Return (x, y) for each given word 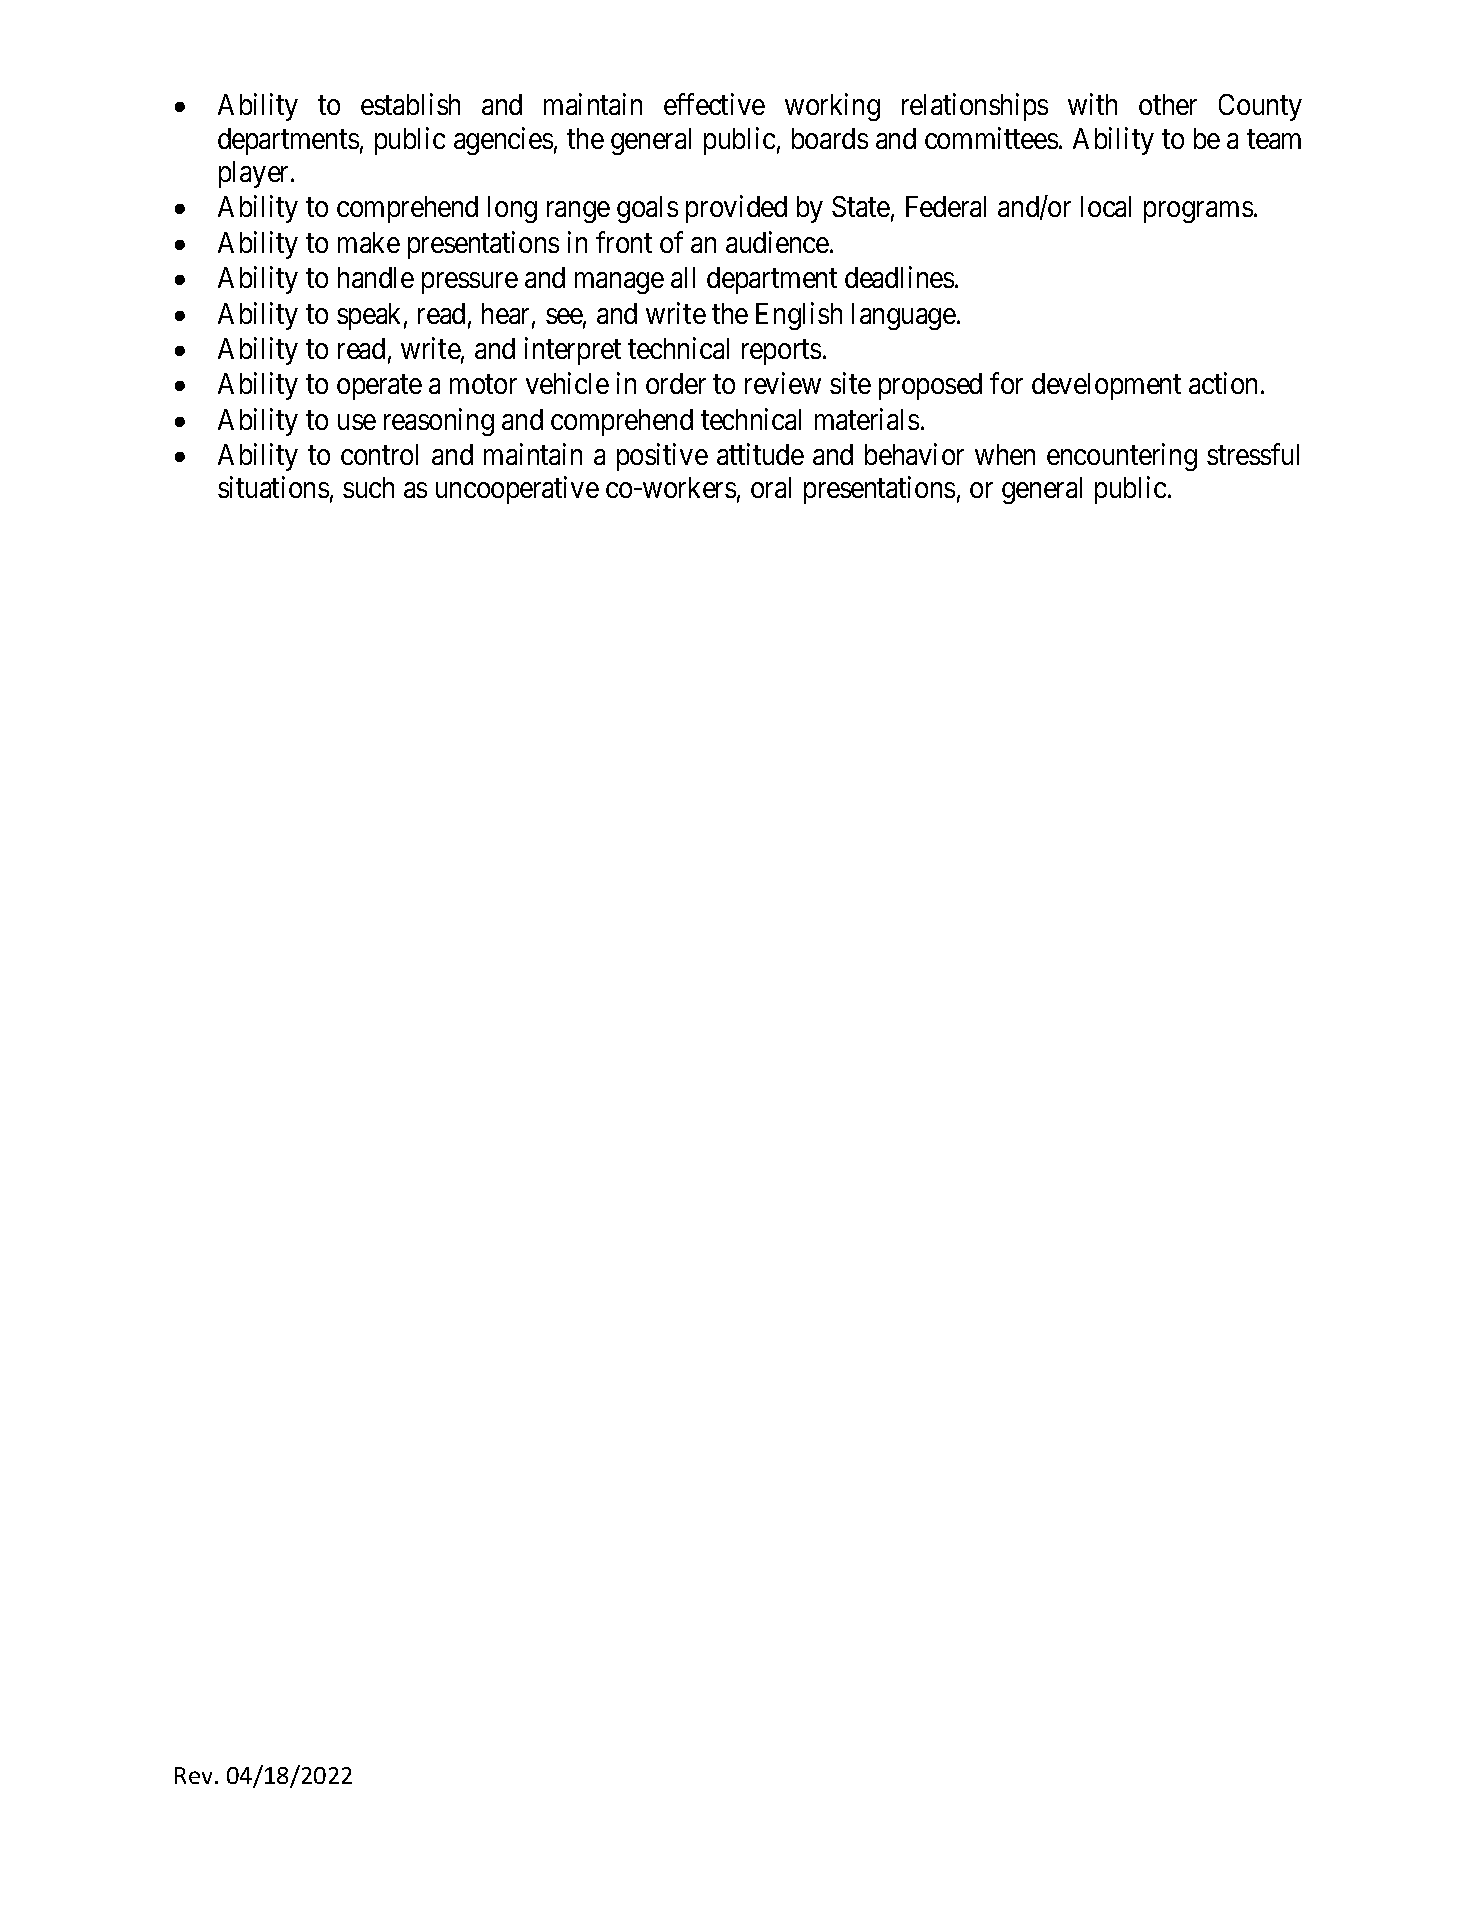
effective (714, 104)
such (368, 487)
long (512, 209)
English (799, 316)
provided (736, 209)
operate (379, 387)
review (783, 383)
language (904, 316)
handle (376, 277)
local (1106, 206)
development (1106, 386)
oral (771, 487)
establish (410, 104)
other (1168, 104)
